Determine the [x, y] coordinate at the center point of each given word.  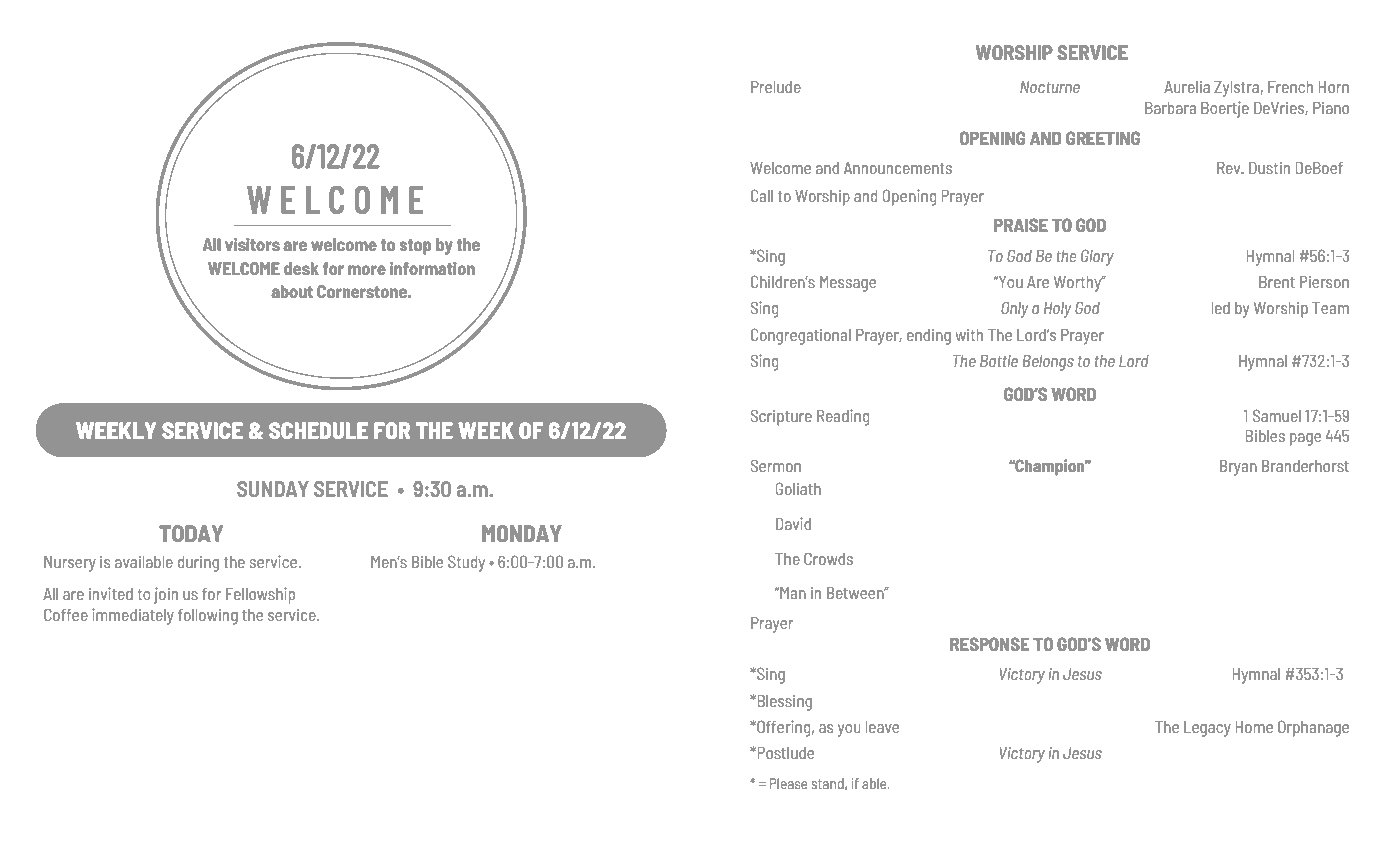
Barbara [1170, 108]
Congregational [801, 336]
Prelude [776, 87]
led [1221, 308]
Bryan [1238, 468]
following [208, 616]
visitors [252, 244]
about [292, 291]
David [793, 523]
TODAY [191, 533]
